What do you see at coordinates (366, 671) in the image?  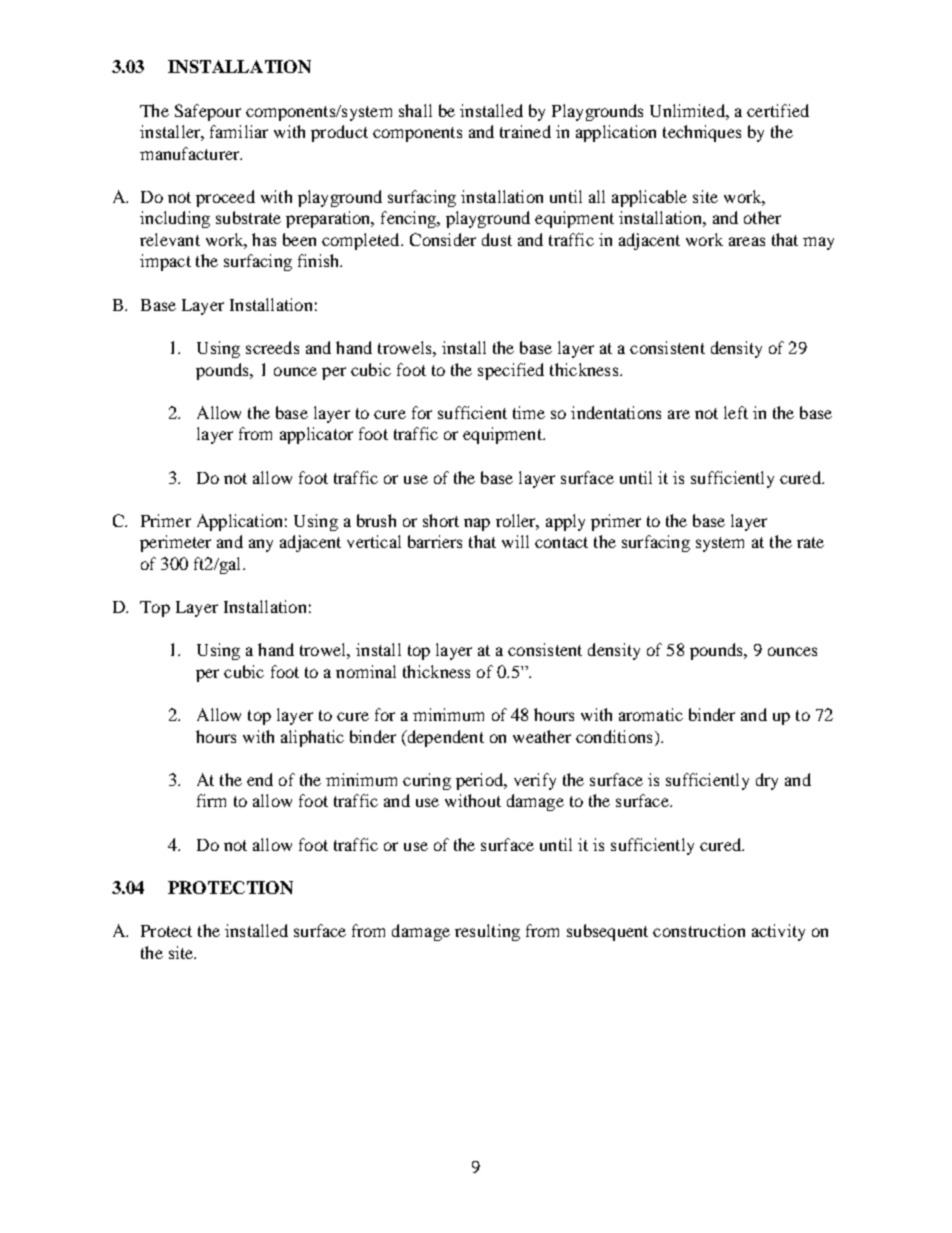 I see `nominal` at bounding box center [366, 671].
